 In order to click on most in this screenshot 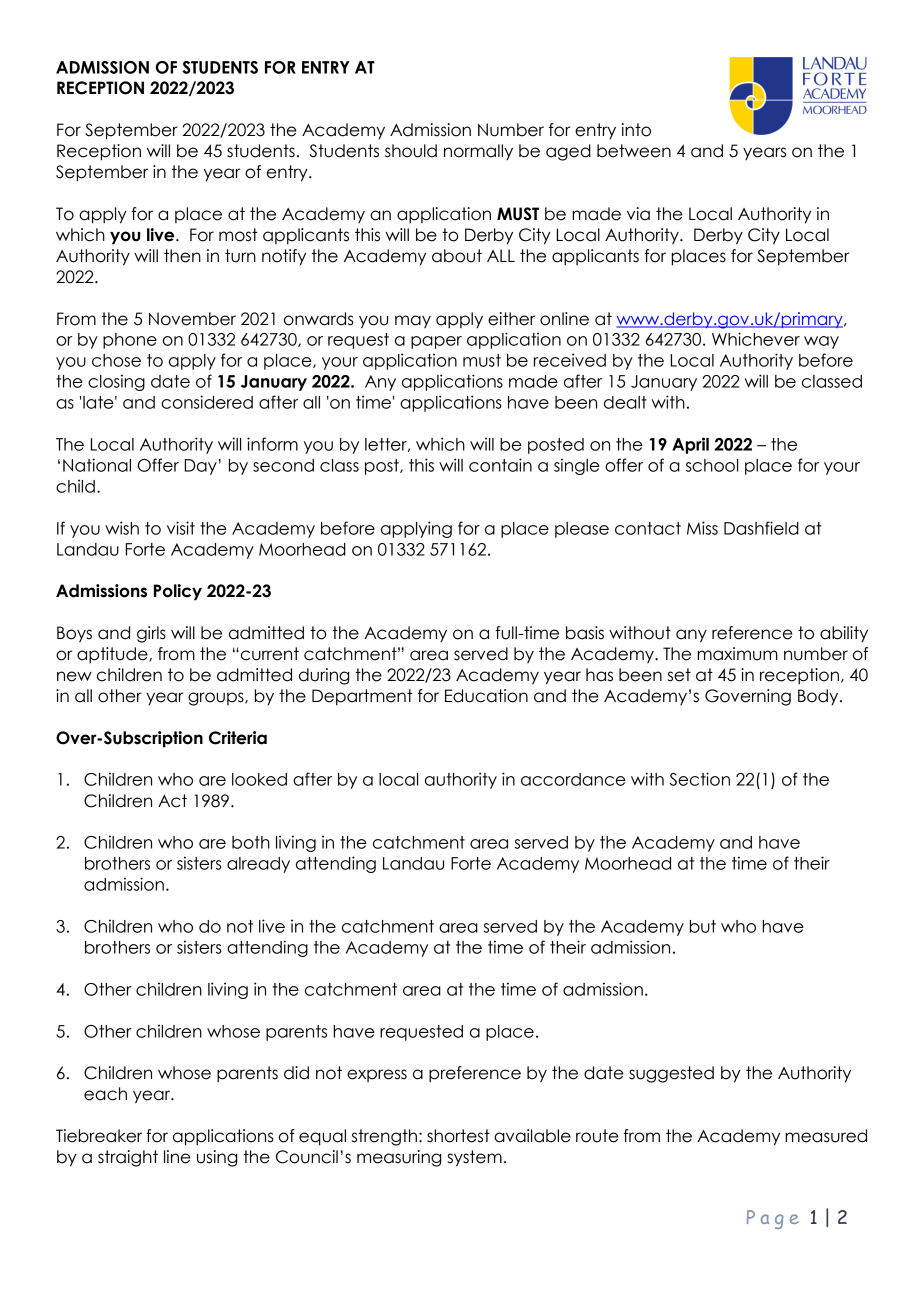, I will do `click(238, 235)`.
